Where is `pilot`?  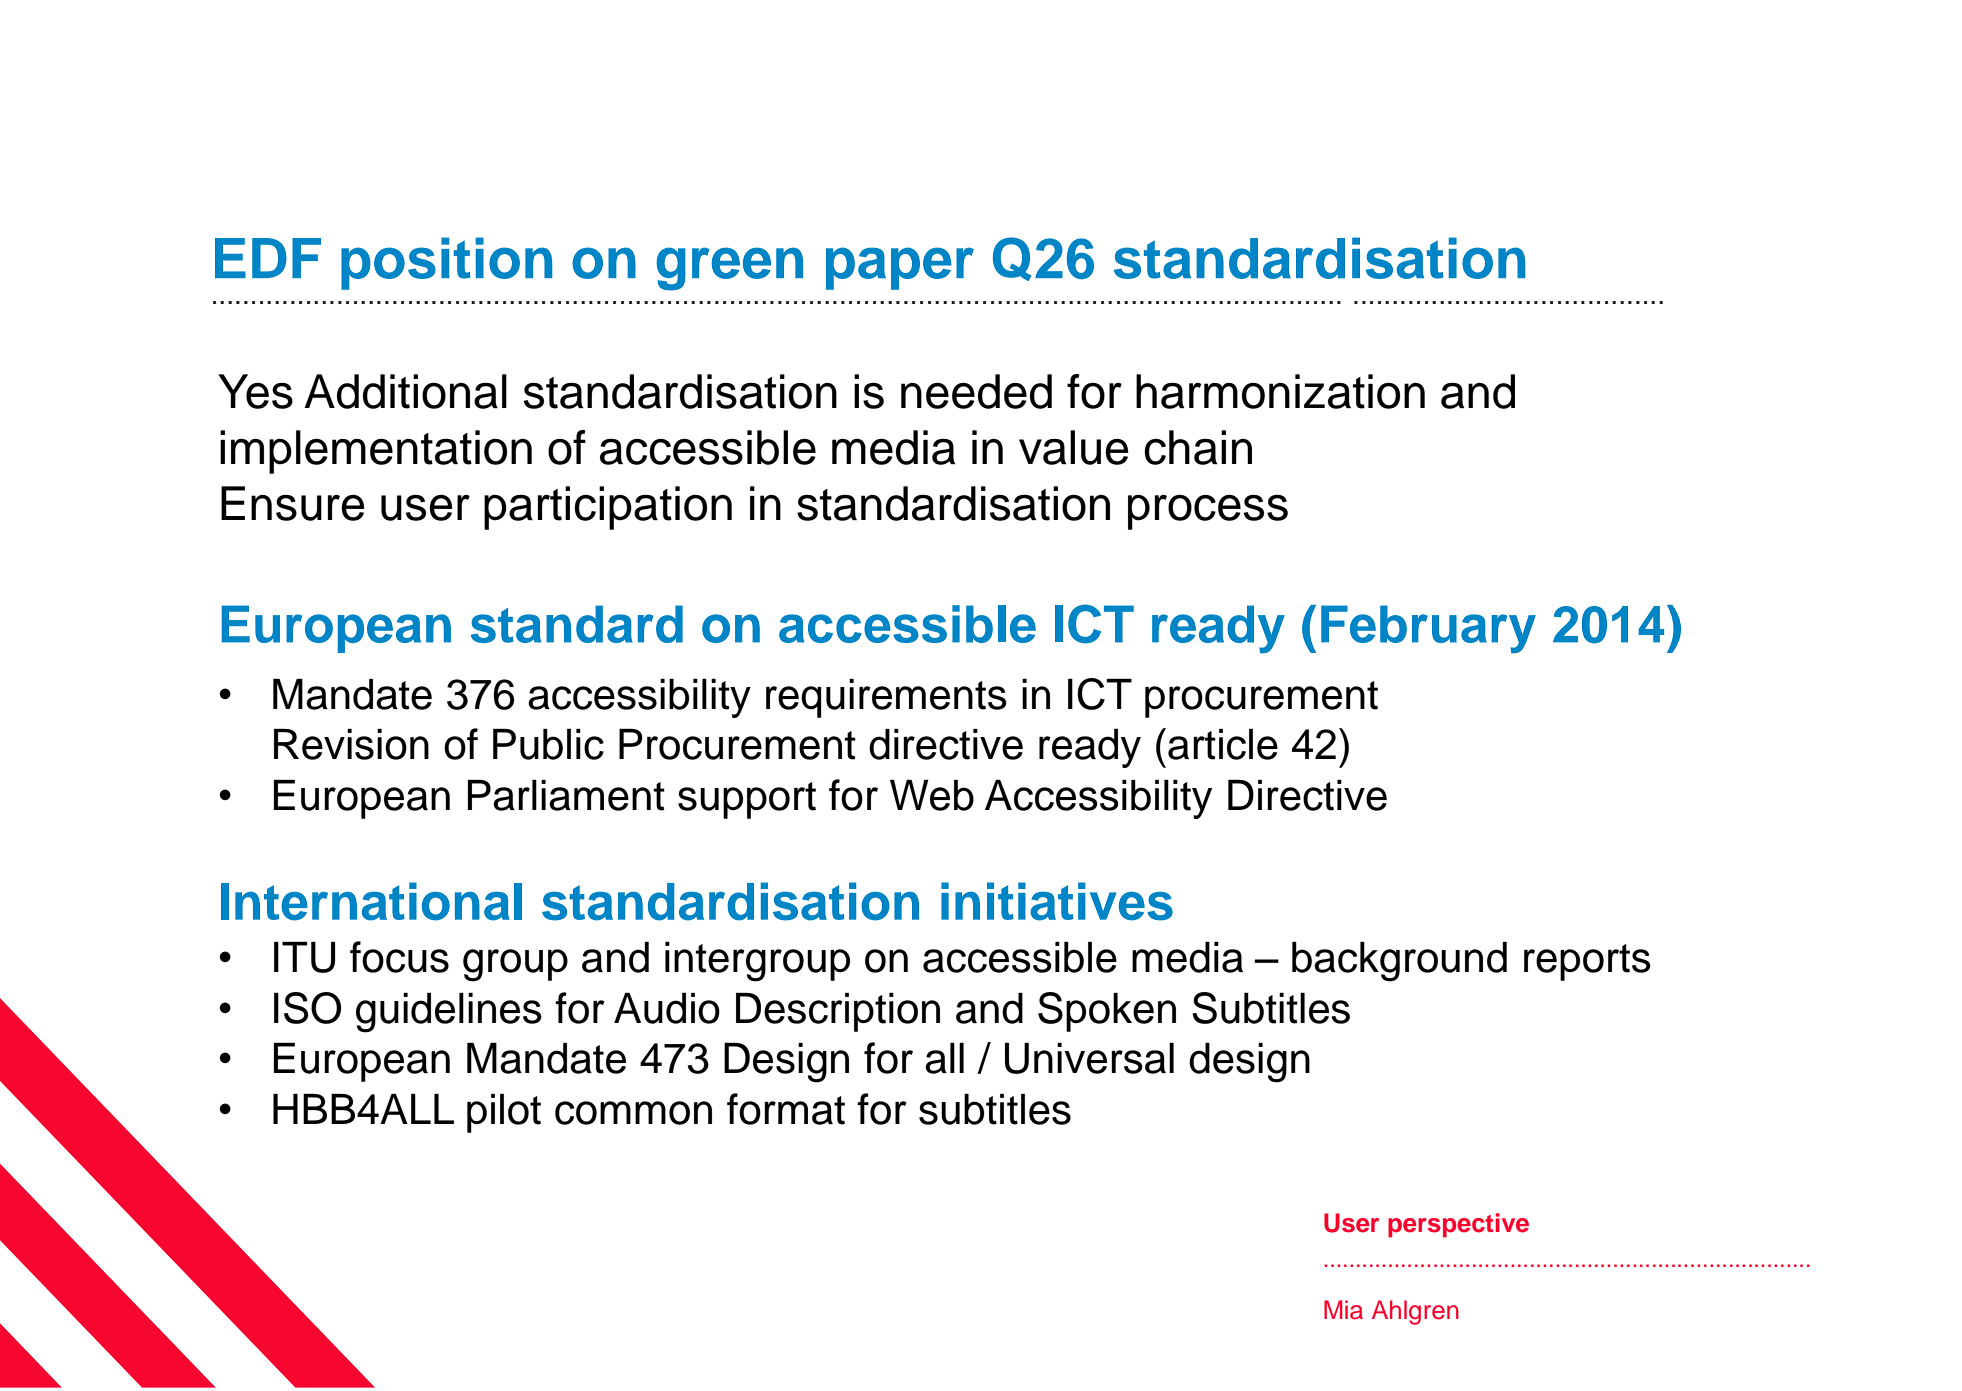
pilot is located at coordinates (504, 1113).
